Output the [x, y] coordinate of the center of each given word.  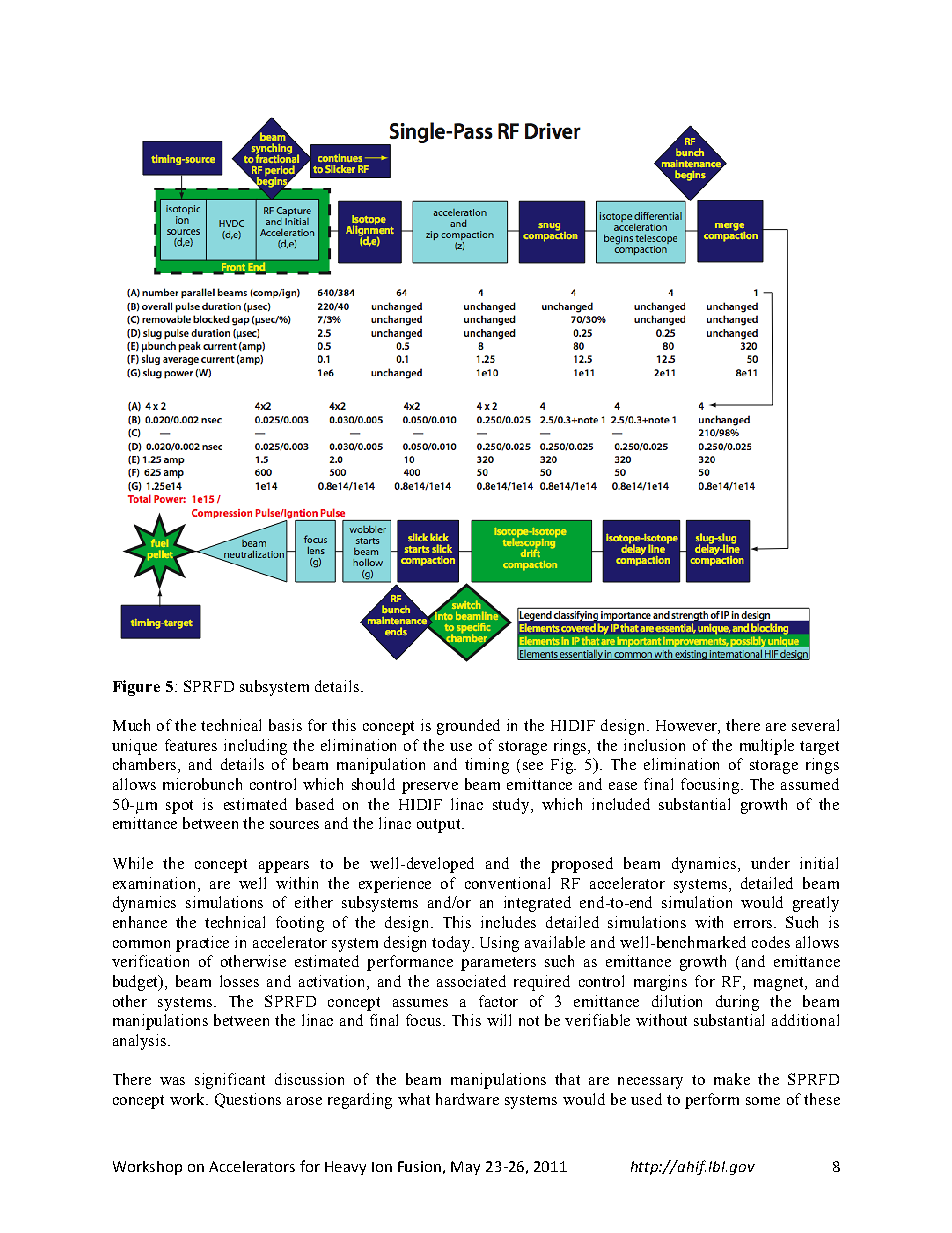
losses [239, 981]
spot [179, 807]
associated [471, 981]
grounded [468, 727]
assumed [810, 784]
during [737, 1003]
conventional [507, 883]
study [512, 806]
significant [230, 1081]
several [815, 725]
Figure [136, 688]
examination [156, 883]
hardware [467, 1099]
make [732, 1079]
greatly [816, 904]
